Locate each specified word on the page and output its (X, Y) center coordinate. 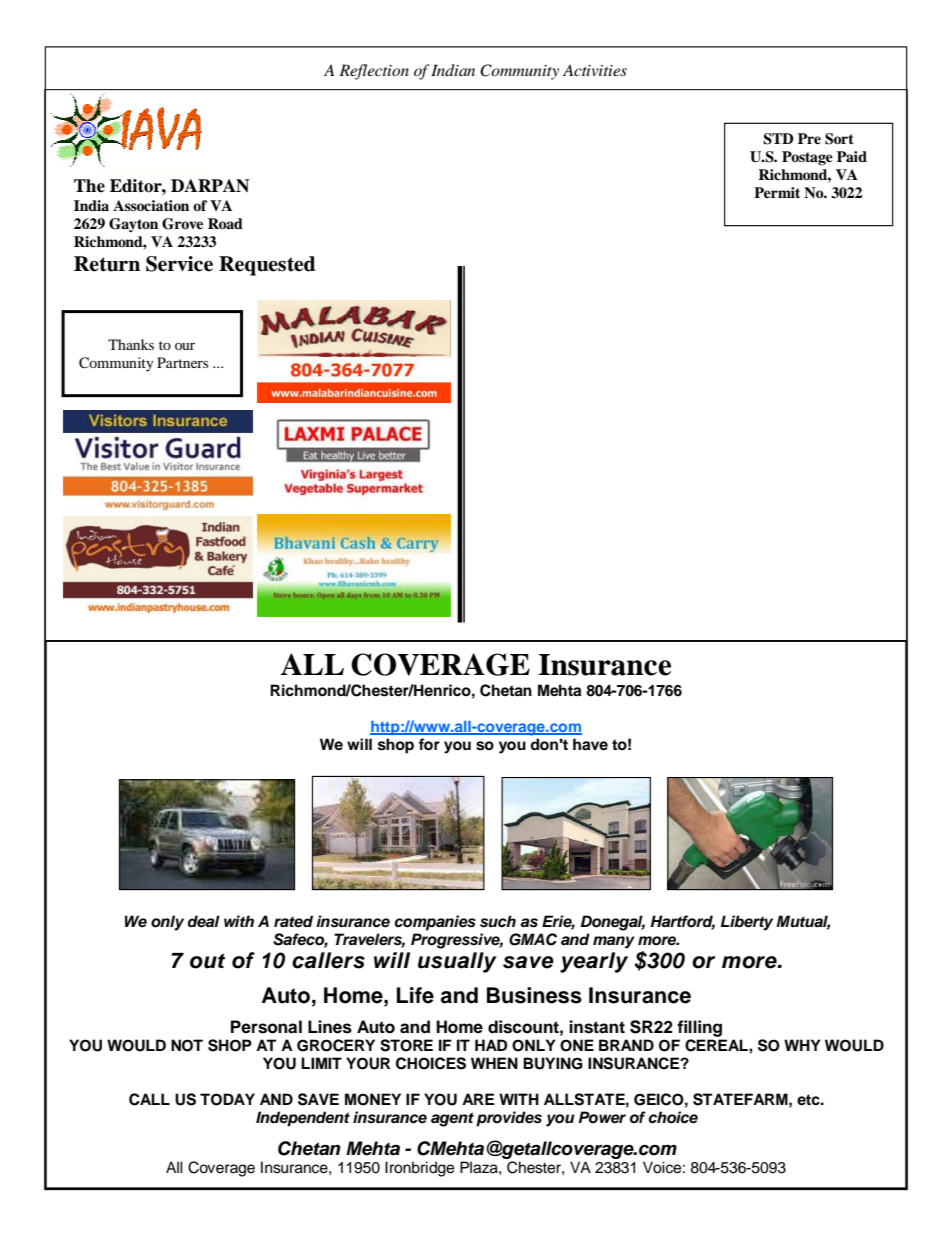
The (89, 186)
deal (204, 921)
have (590, 744)
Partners (182, 362)
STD (778, 139)
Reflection (374, 72)
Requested (267, 266)
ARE (478, 1099)
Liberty (747, 923)
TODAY (227, 1099)
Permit (777, 192)
